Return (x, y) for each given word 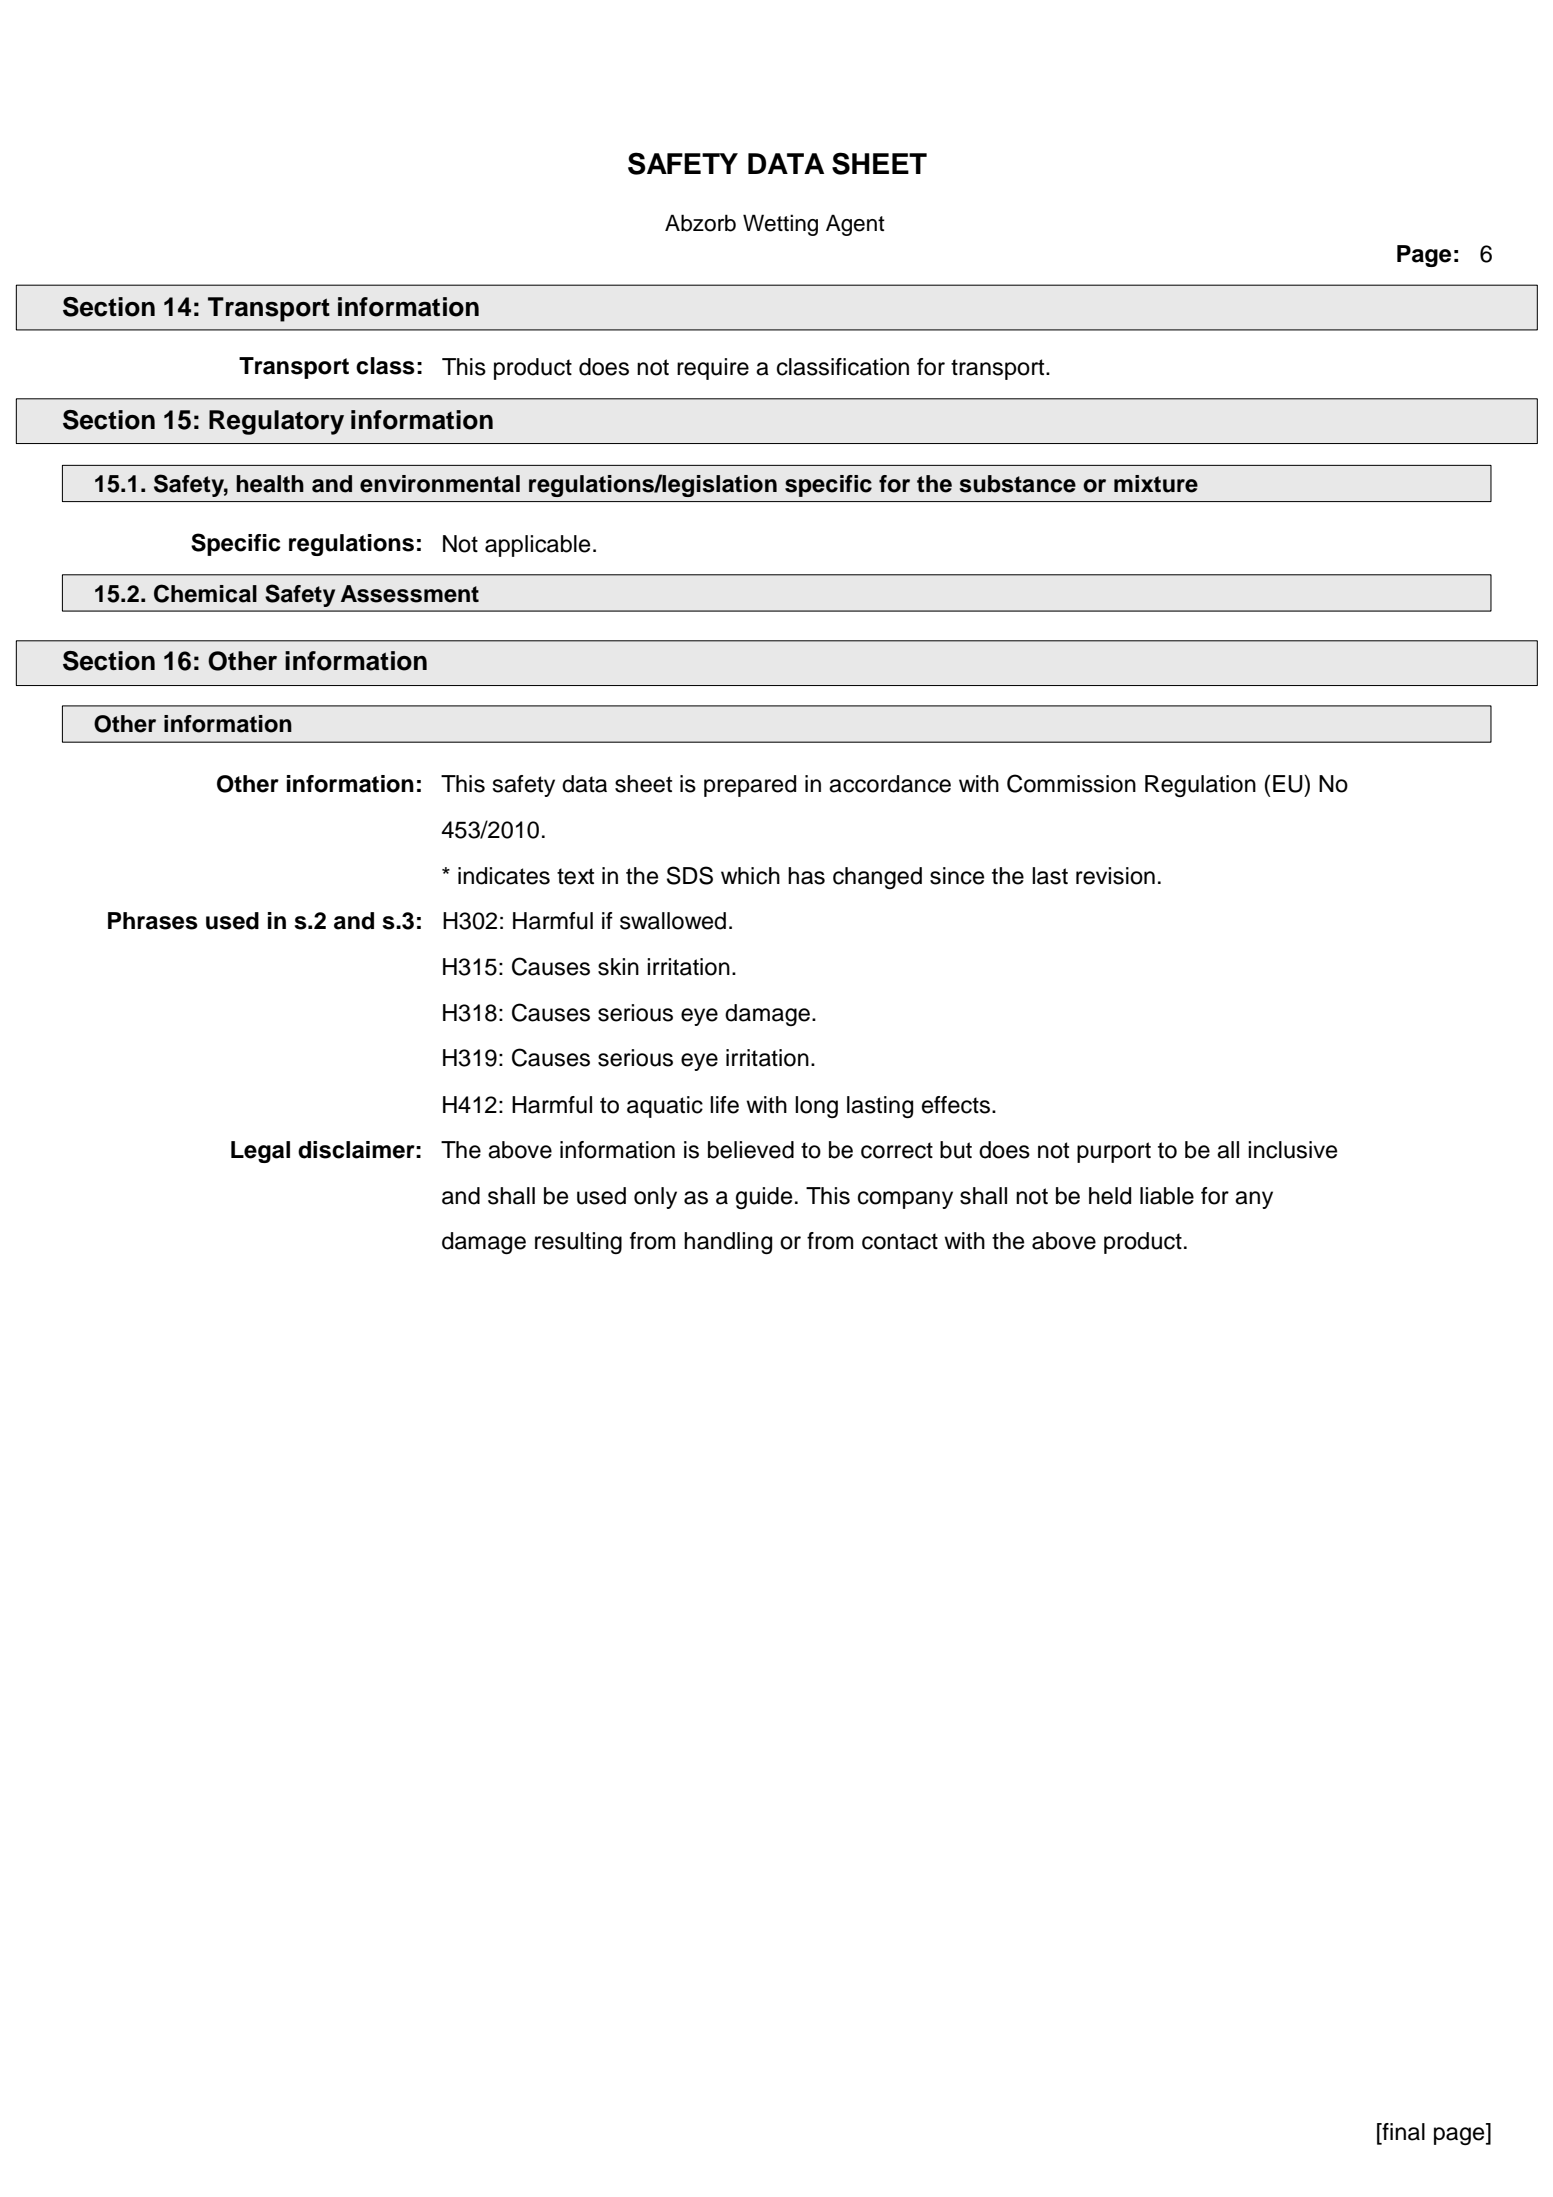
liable (1167, 1196)
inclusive (1292, 1150)
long (816, 1107)
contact (900, 1241)
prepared (750, 786)
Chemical (205, 593)
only (655, 1198)
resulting (578, 1243)
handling (728, 1243)
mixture (1156, 484)
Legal (260, 1152)
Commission (1071, 783)
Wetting (780, 225)
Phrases (153, 921)
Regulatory (276, 422)
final (1402, 2132)
